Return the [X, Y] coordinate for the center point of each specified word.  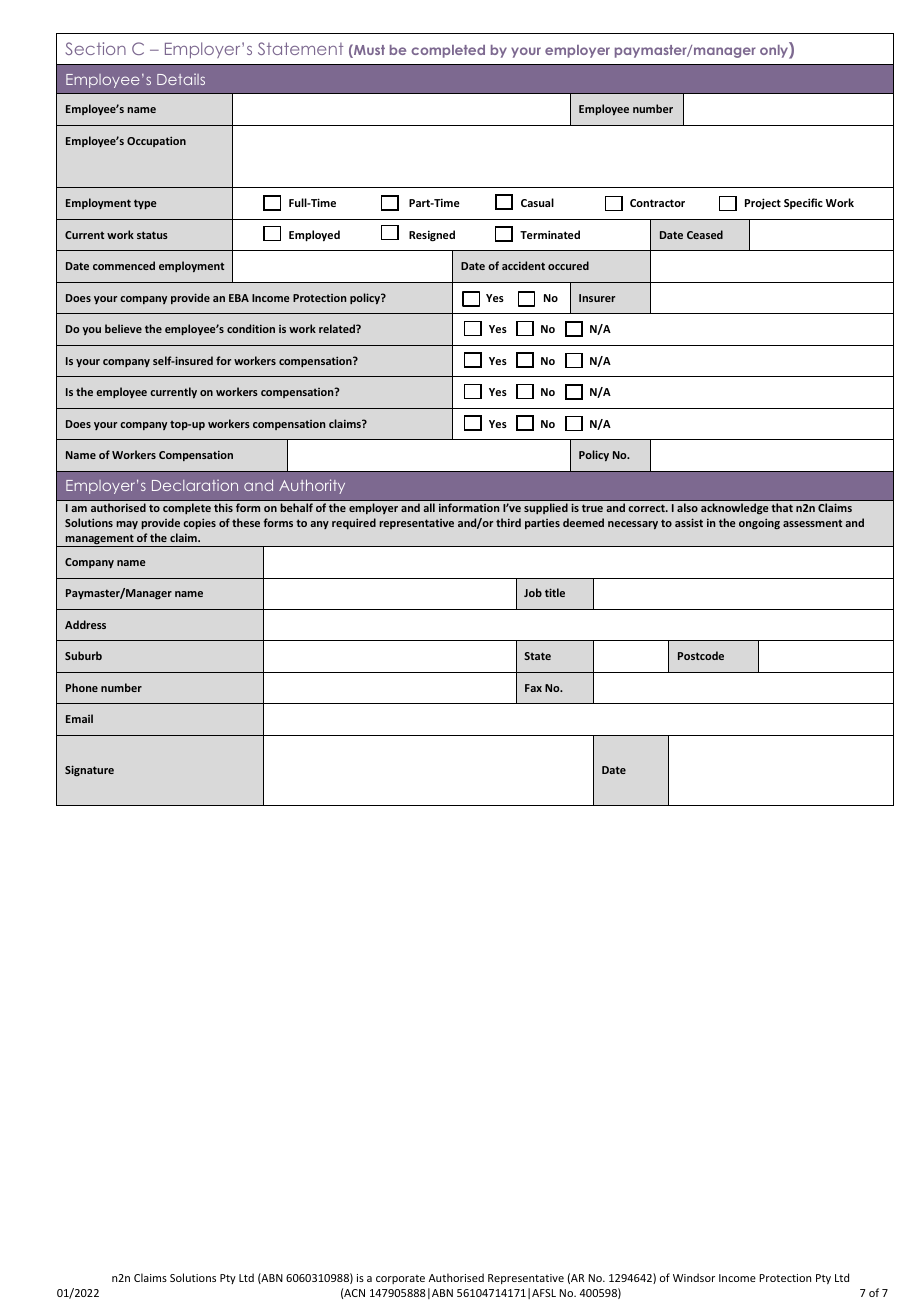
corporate [400, 1279]
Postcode [701, 655]
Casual [537, 202]
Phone [82, 687]
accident [523, 265]
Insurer [597, 298]
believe [123, 328]
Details [181, 79]
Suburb [83, 655]
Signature [89, 770]
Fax [533, 688]
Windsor [694, 1277]
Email [79, 718]
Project [763, 204]
